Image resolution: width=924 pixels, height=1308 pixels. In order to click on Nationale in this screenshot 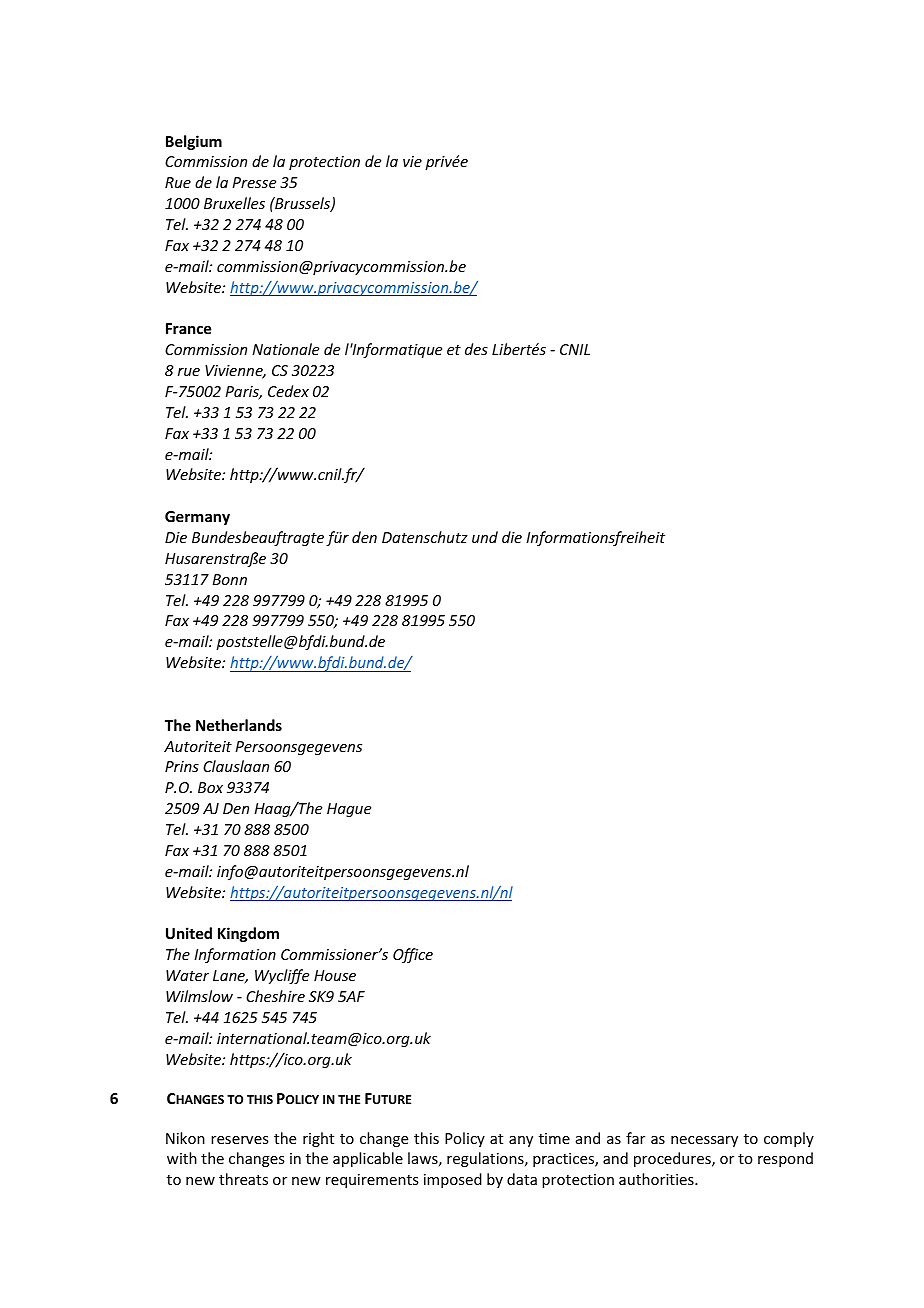, I will do `click(285, 349)`.
